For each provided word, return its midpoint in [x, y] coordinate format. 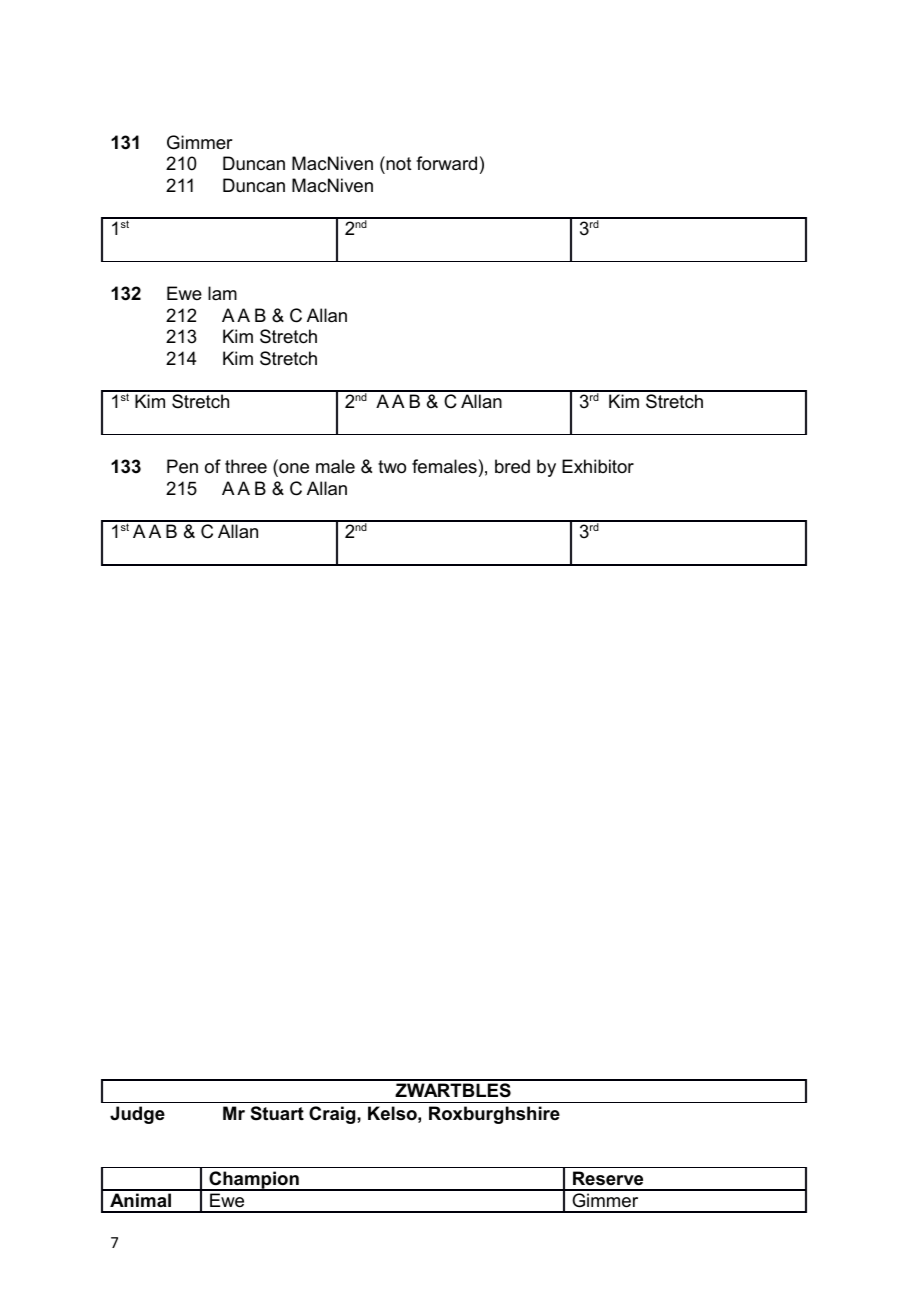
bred [512, 466]
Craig [333, 1115]
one [293, 469]
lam [222, 293]
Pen [182, 466]
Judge [137, 1115]
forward [446, 163]
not [398, 163]
